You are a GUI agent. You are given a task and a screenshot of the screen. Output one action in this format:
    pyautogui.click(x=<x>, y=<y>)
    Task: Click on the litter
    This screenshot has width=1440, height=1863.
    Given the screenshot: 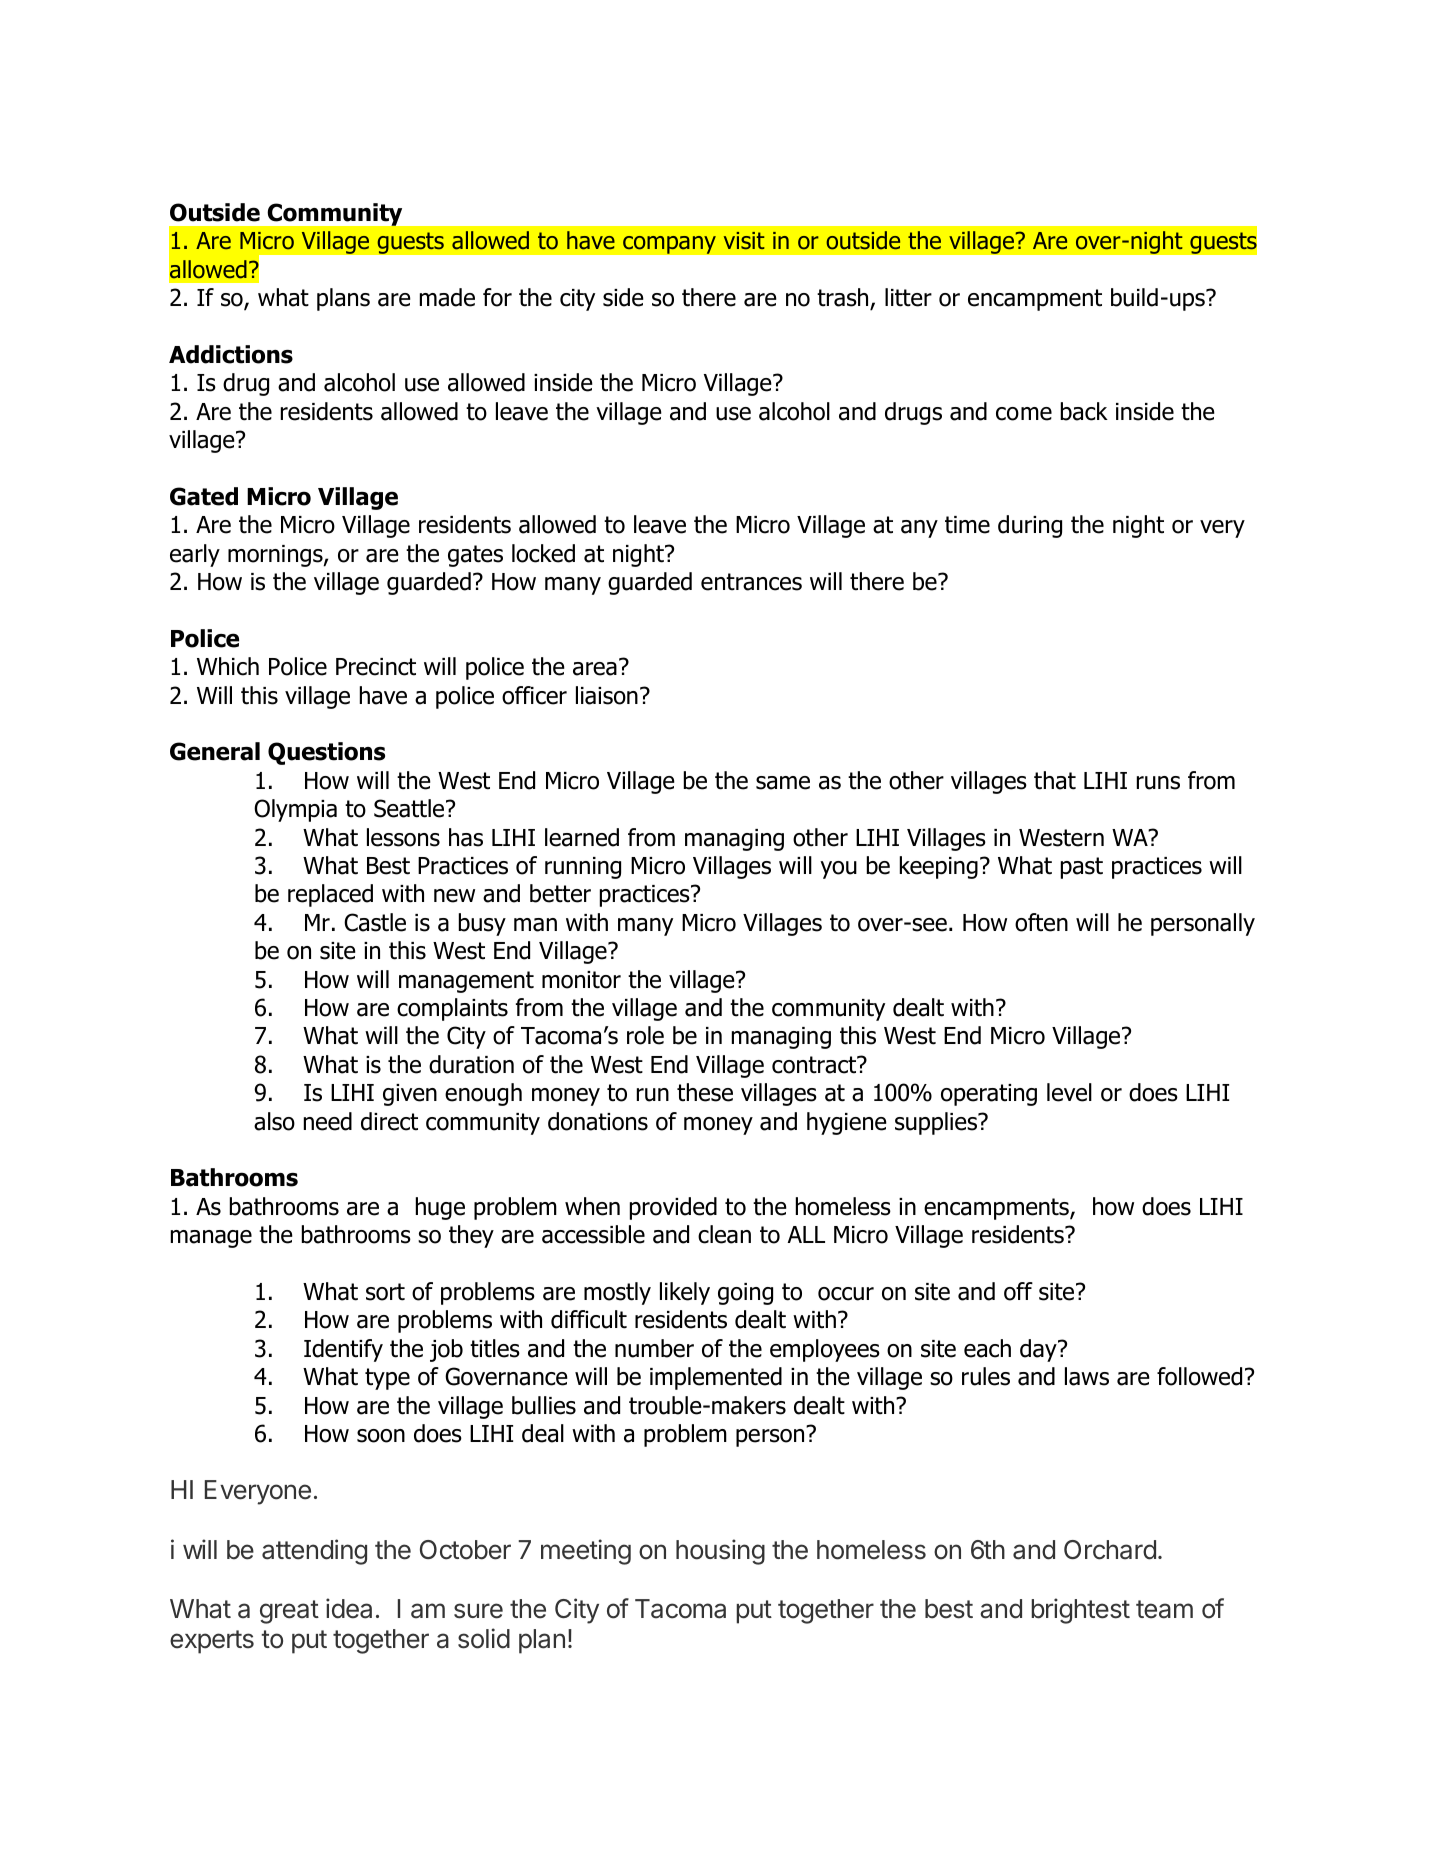 What is the action you would take?
    pyautogui.click(x=908, y=297)
